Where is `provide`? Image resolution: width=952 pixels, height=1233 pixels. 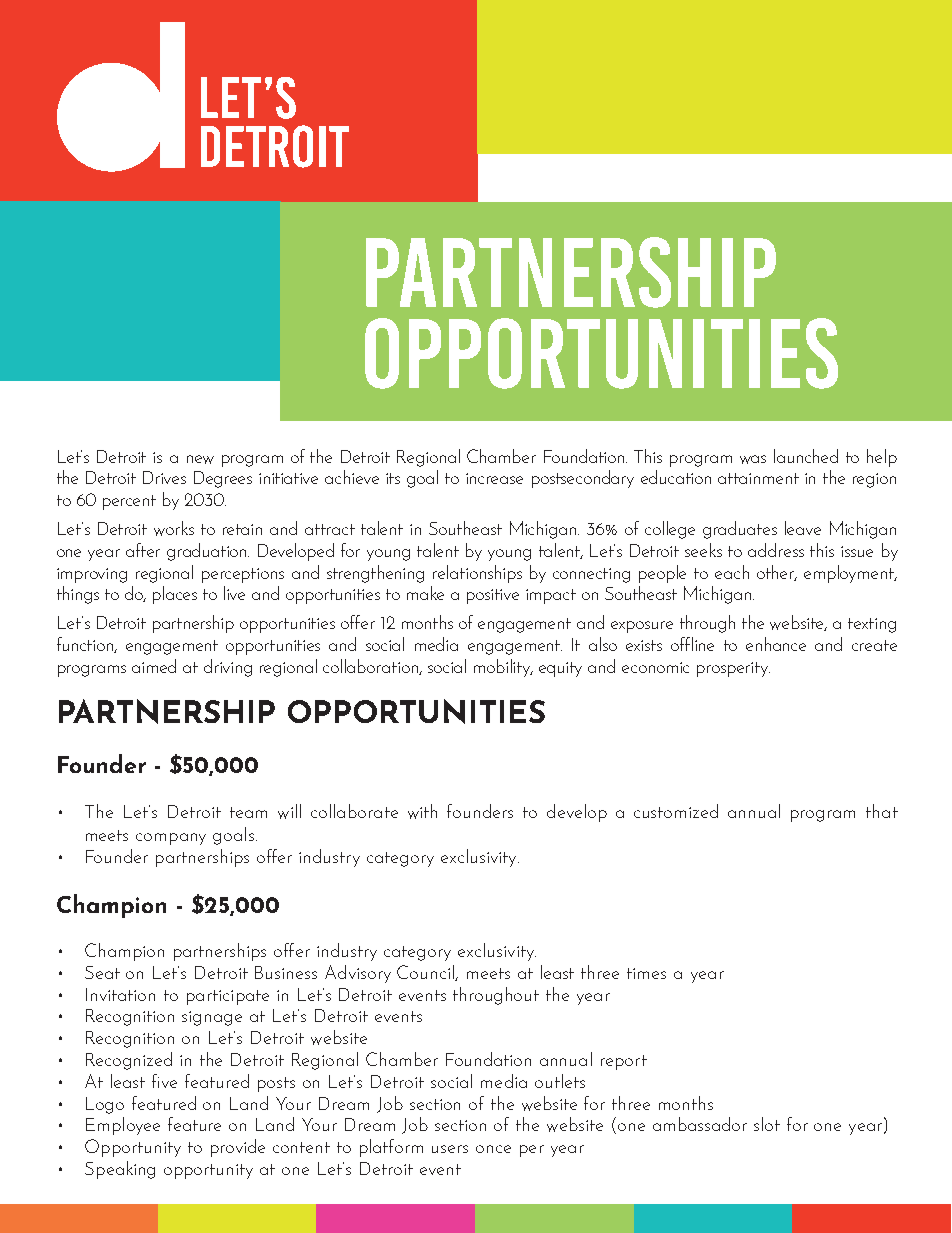
provide is located at coordinates (238, 1148).
